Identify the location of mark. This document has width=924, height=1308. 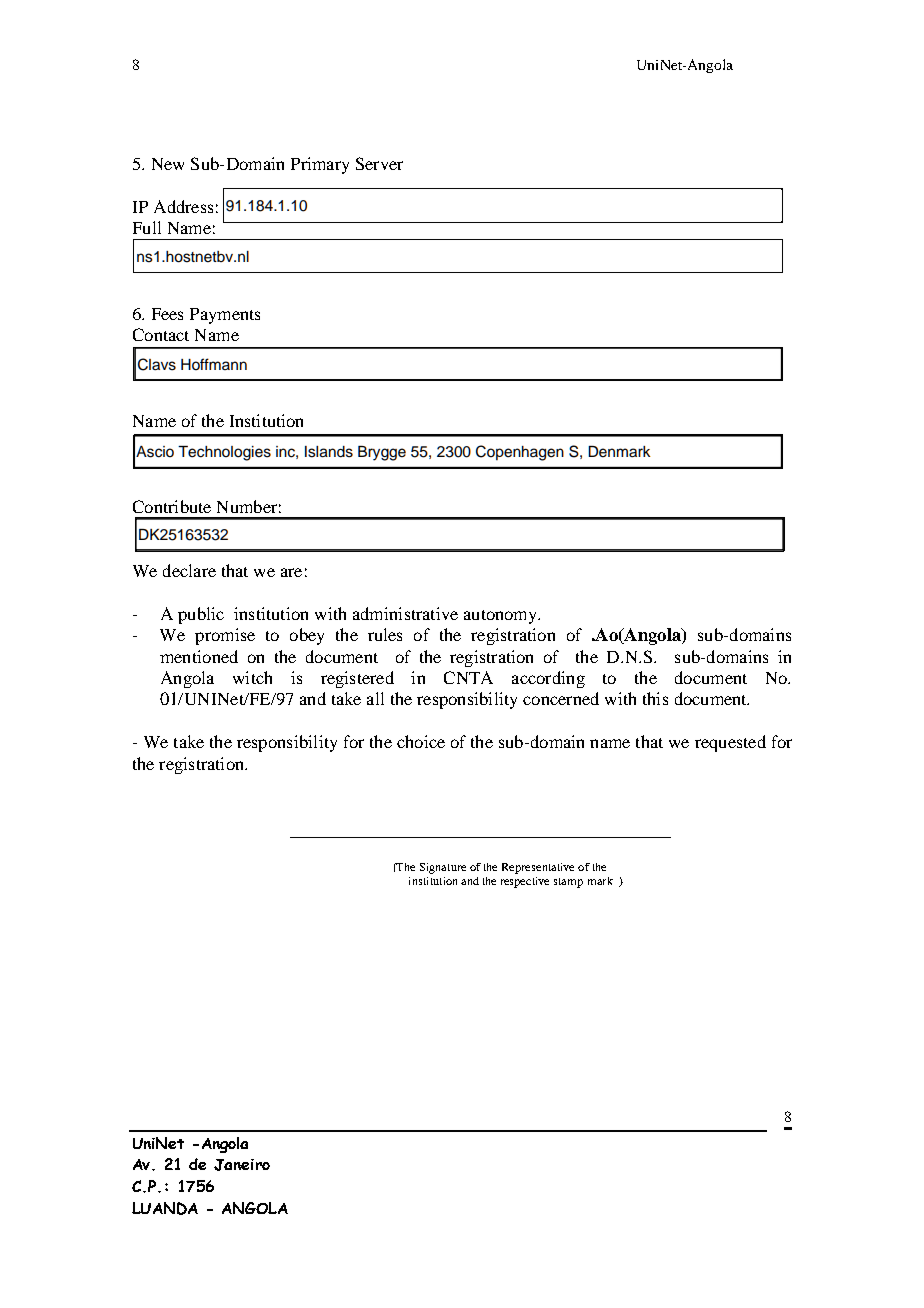
(600, 881).
